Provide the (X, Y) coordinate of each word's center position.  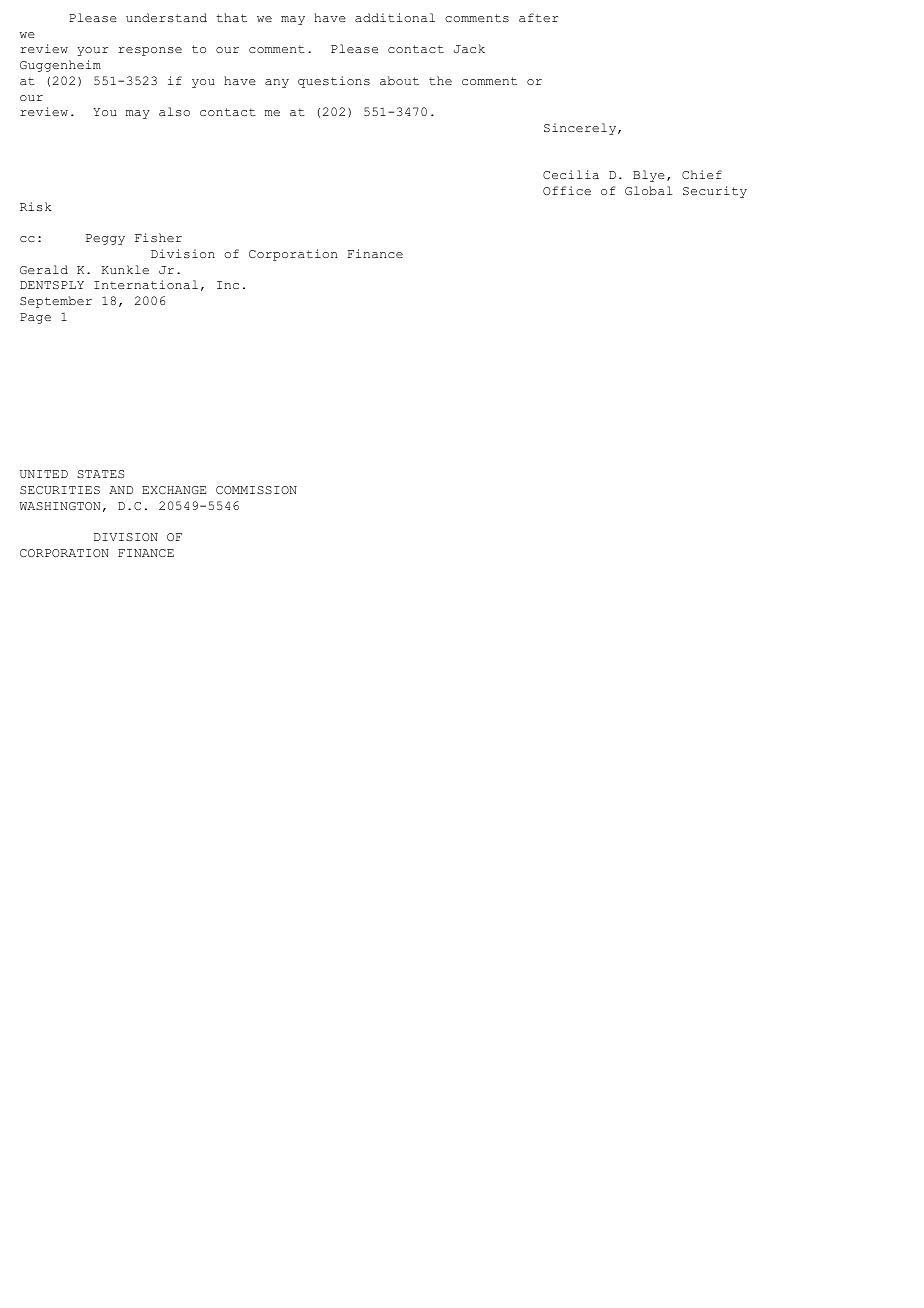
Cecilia (571, 174)
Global (649, 191)
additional (395, 17)
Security (715, 192)
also (174, 112)
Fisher (158, 237)
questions (334, 82)
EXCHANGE (174, 490)
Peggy (105, 239)
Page (35, 318)
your (92, 51)
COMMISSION (256, 490)
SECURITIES (60, 490)
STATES (100, 474)
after (538, 18)
